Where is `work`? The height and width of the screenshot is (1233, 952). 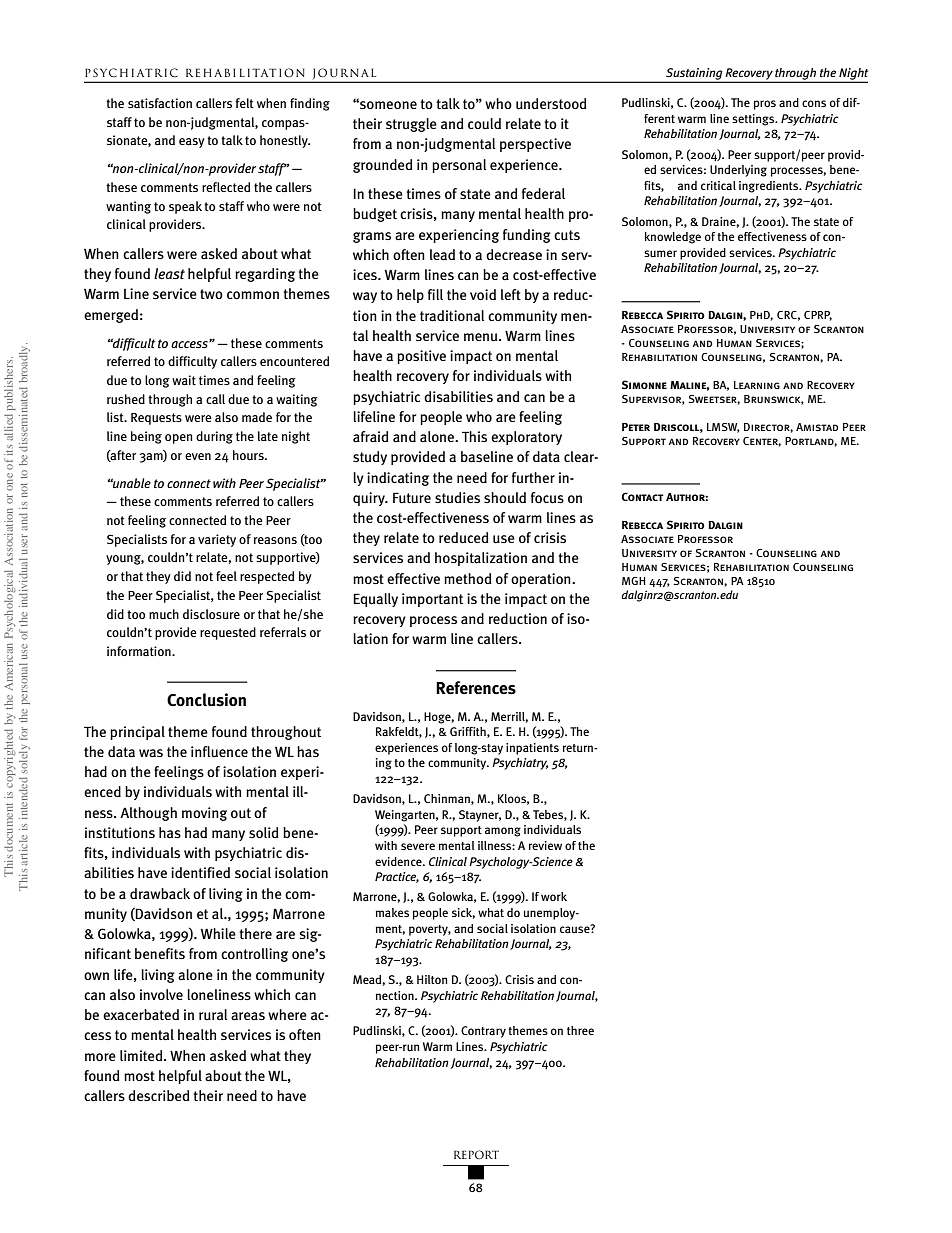 work is located at coordinates (554, 896).
